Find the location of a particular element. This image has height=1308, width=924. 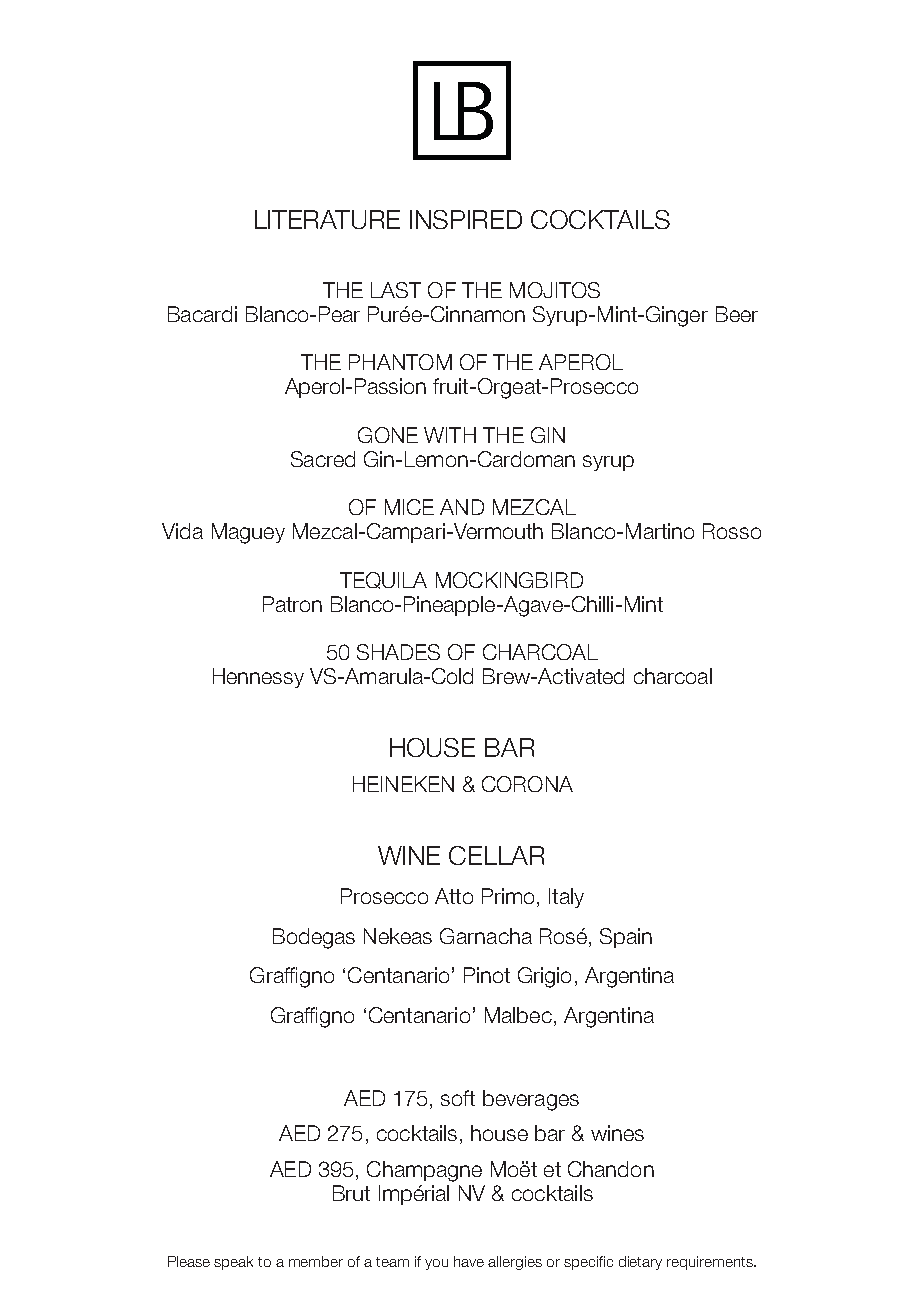

Beer is located at coordinates (737, 314).
